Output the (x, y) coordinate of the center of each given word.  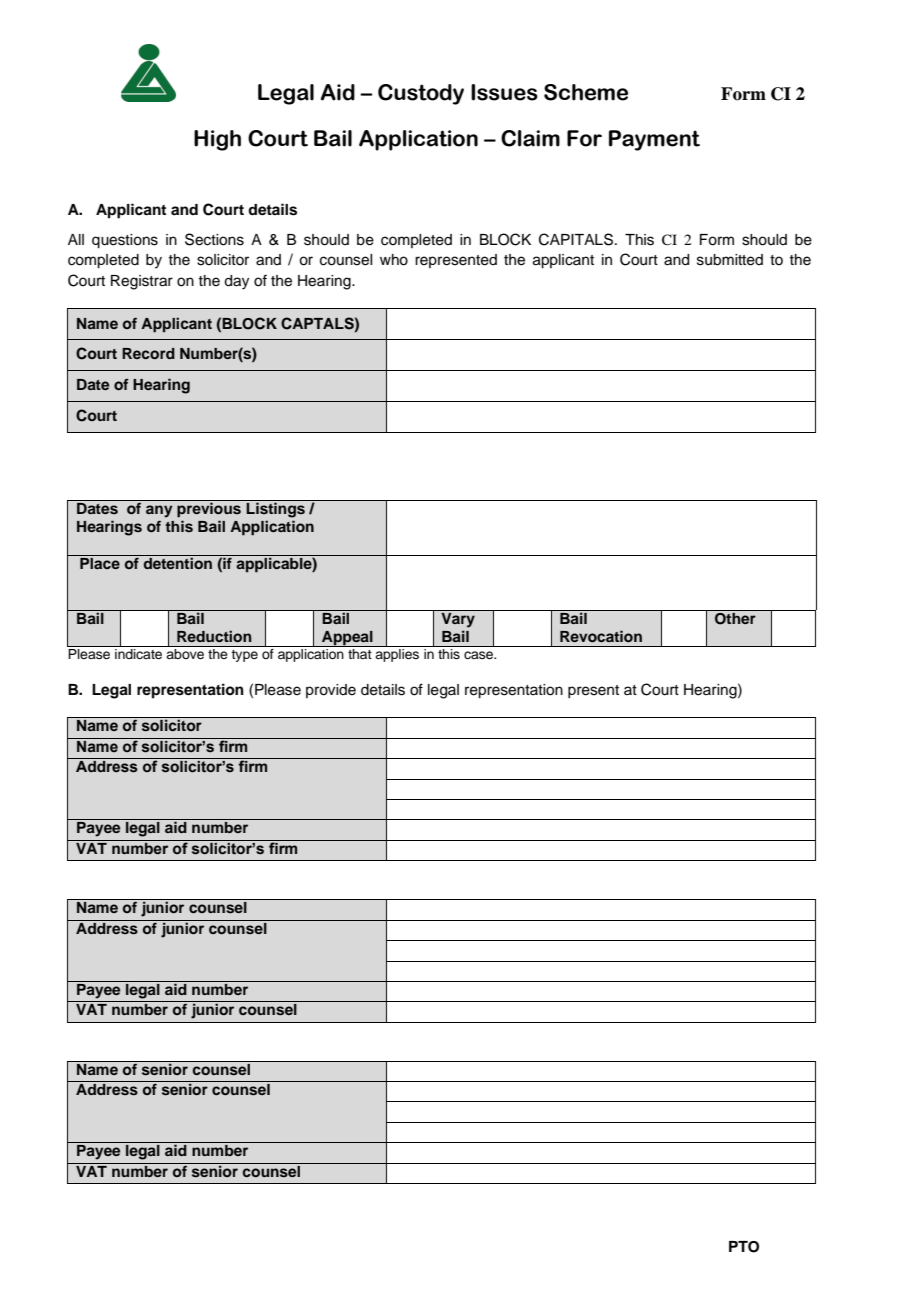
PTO (744, 1247)
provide (331, 691)
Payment (654, 140)
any (159, 511)
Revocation (601, 636)
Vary (458, 619)
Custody (421, 94)
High (217, 140)
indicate (139, 652)
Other (735, 617)
